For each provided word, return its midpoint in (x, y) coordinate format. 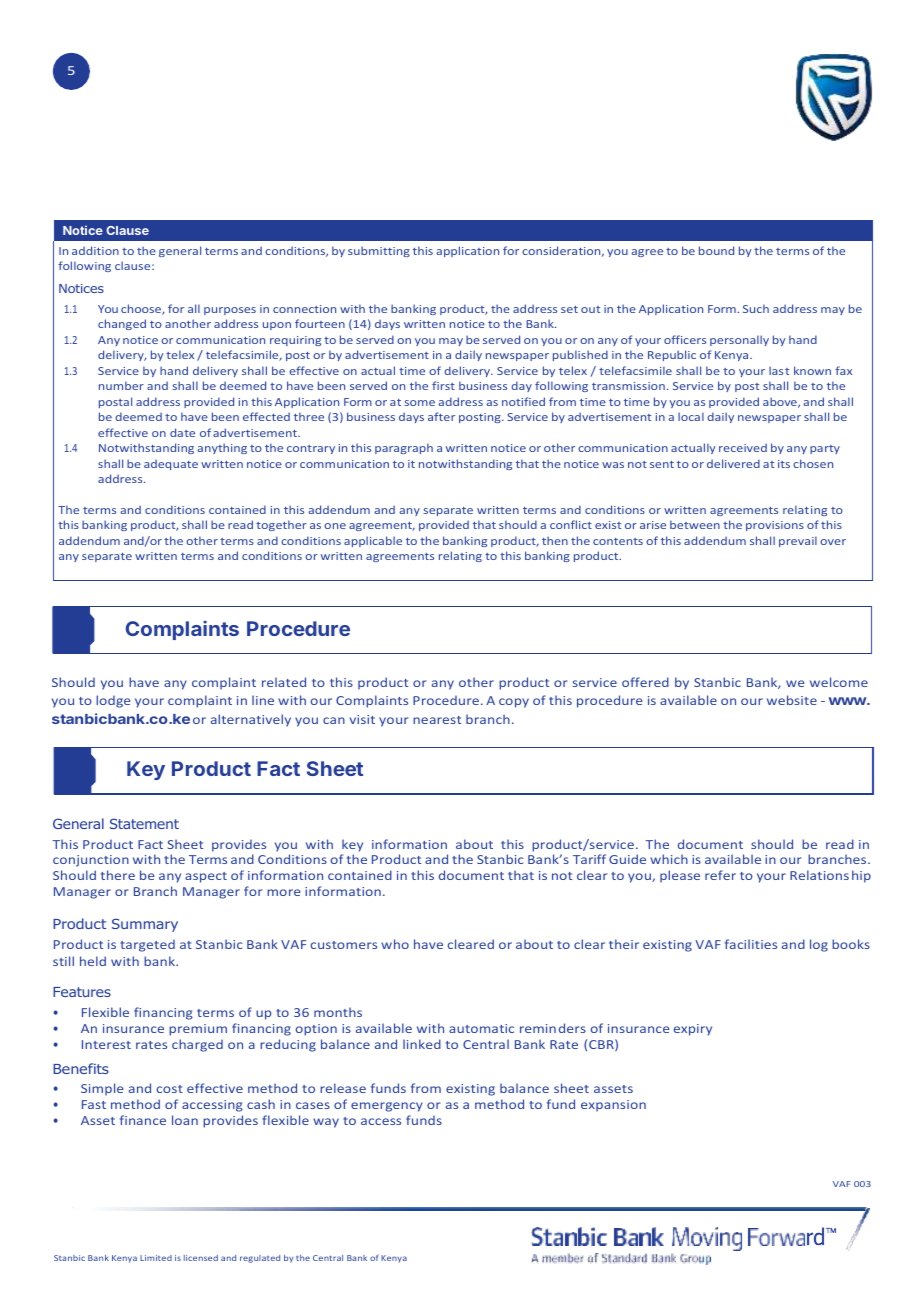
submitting (379, 251)
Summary (145, 925)
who (395, 944)
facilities (751, 944)
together (281, 525)
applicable (373, 541)
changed (122, 324)
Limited (156, 1258)
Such (756, 308)
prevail (798, 541)
